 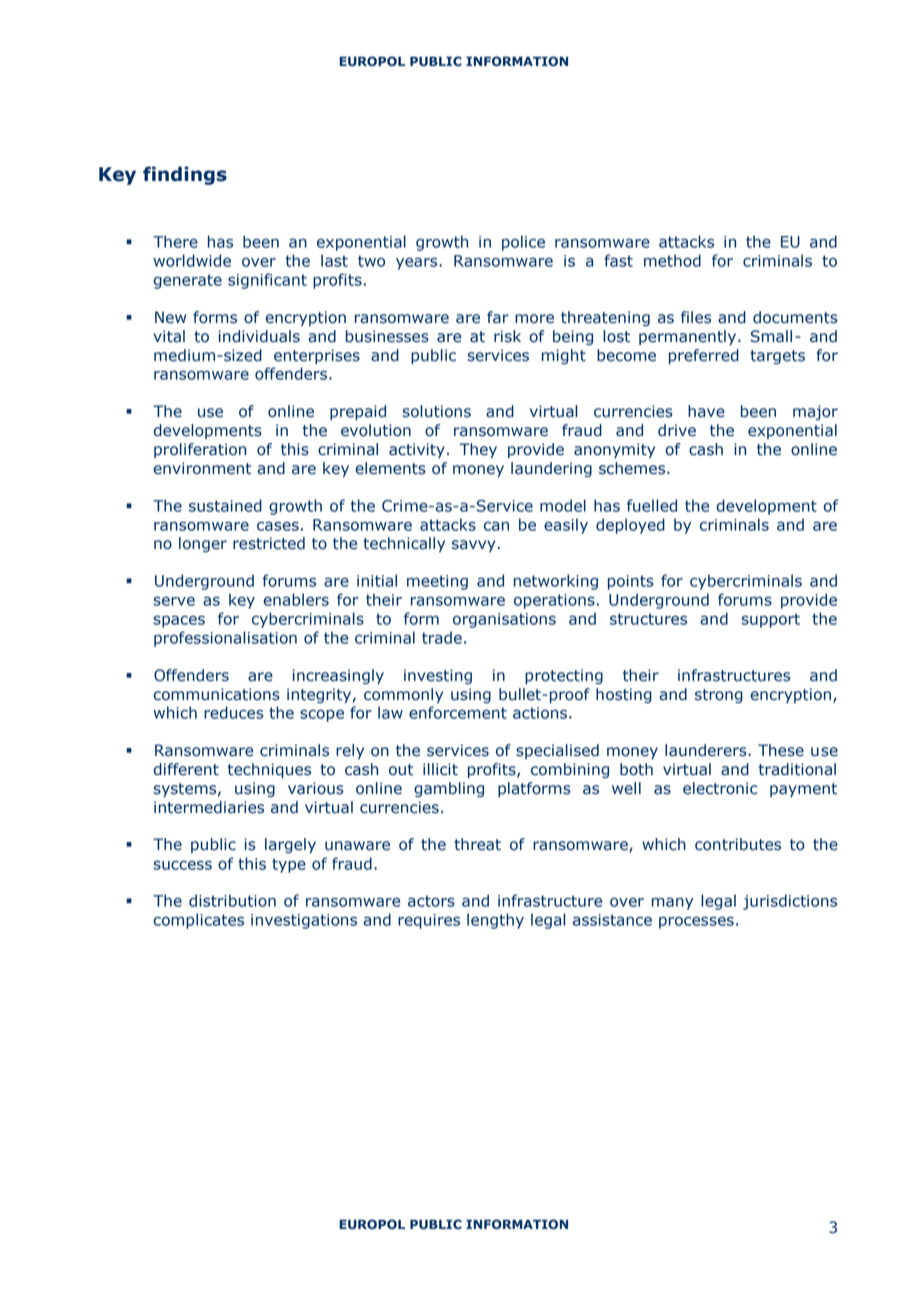 What do you see at coordinates (259, 336) in the document?
I see `individuals` at bounding box center [259, 336].
